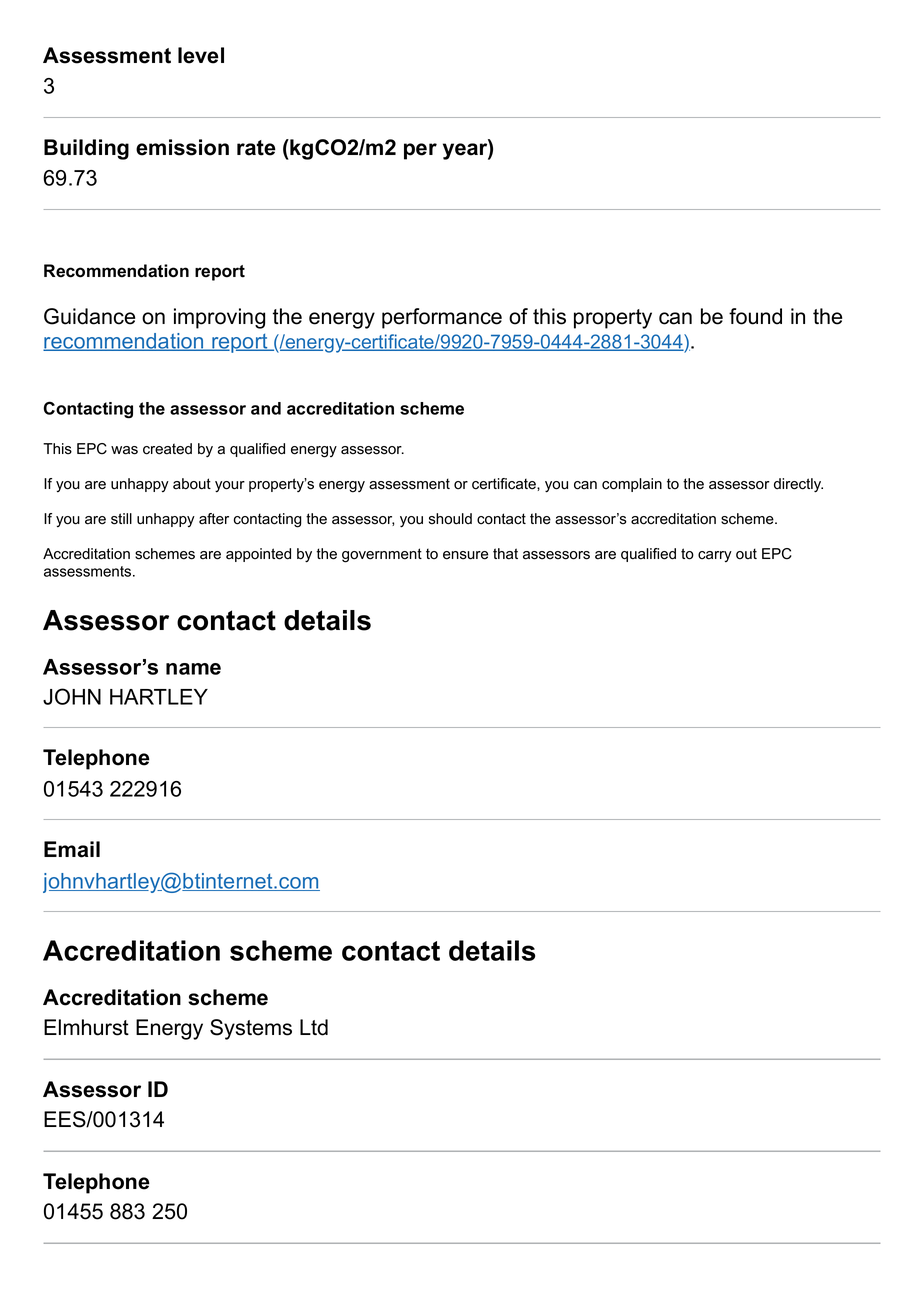  I want to click on carry, so click(715, 556).
